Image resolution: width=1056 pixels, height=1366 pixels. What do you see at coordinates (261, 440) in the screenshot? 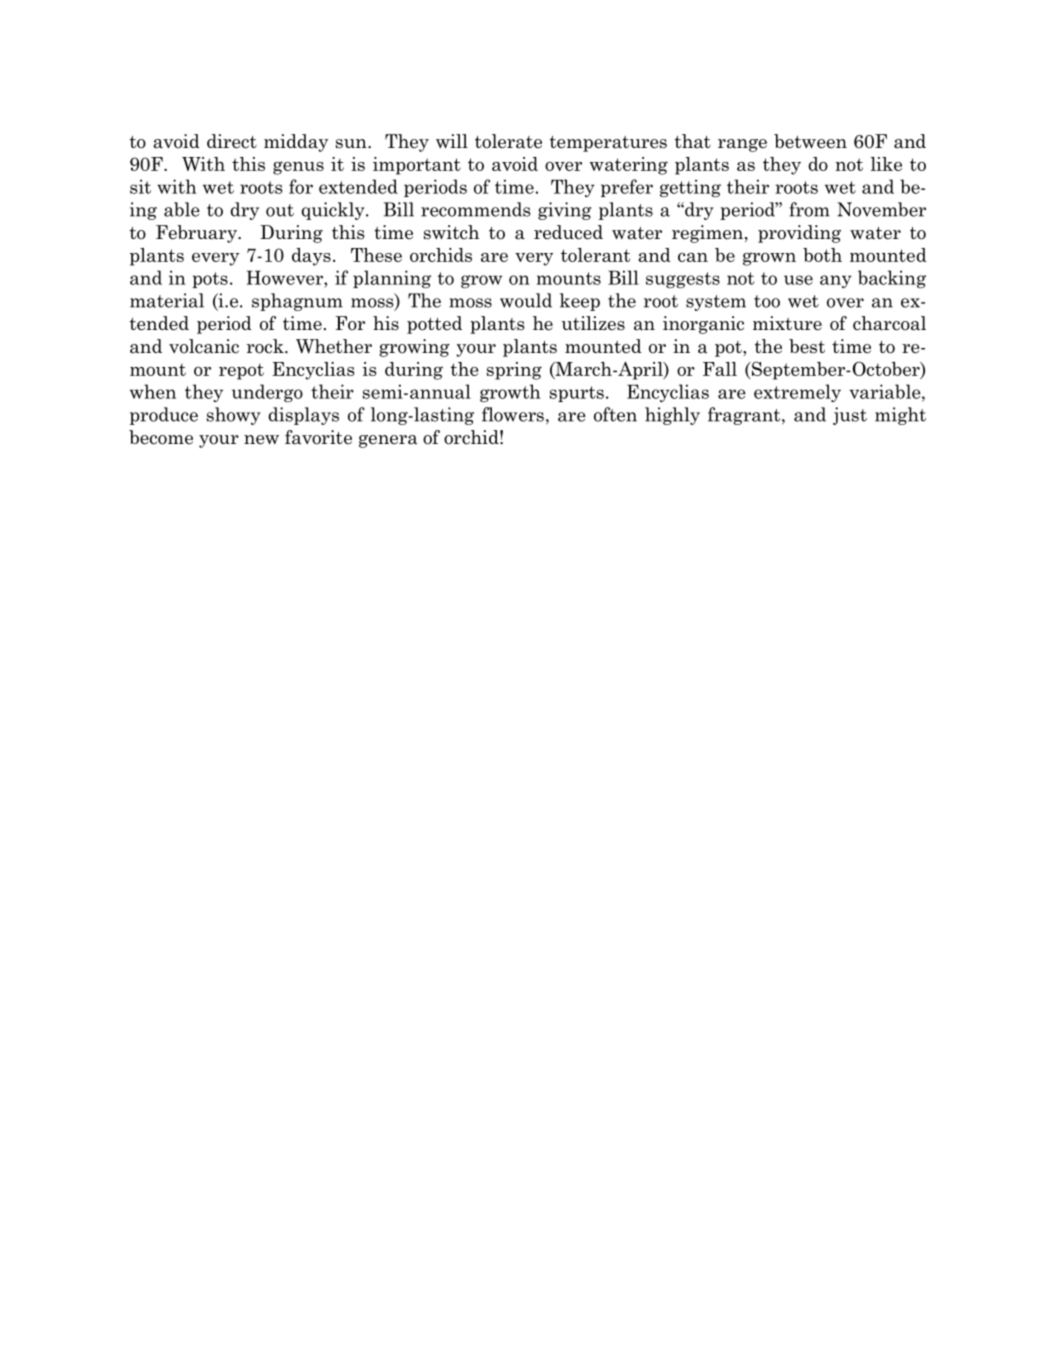
I see `new` at bounding box center [261, 440].
